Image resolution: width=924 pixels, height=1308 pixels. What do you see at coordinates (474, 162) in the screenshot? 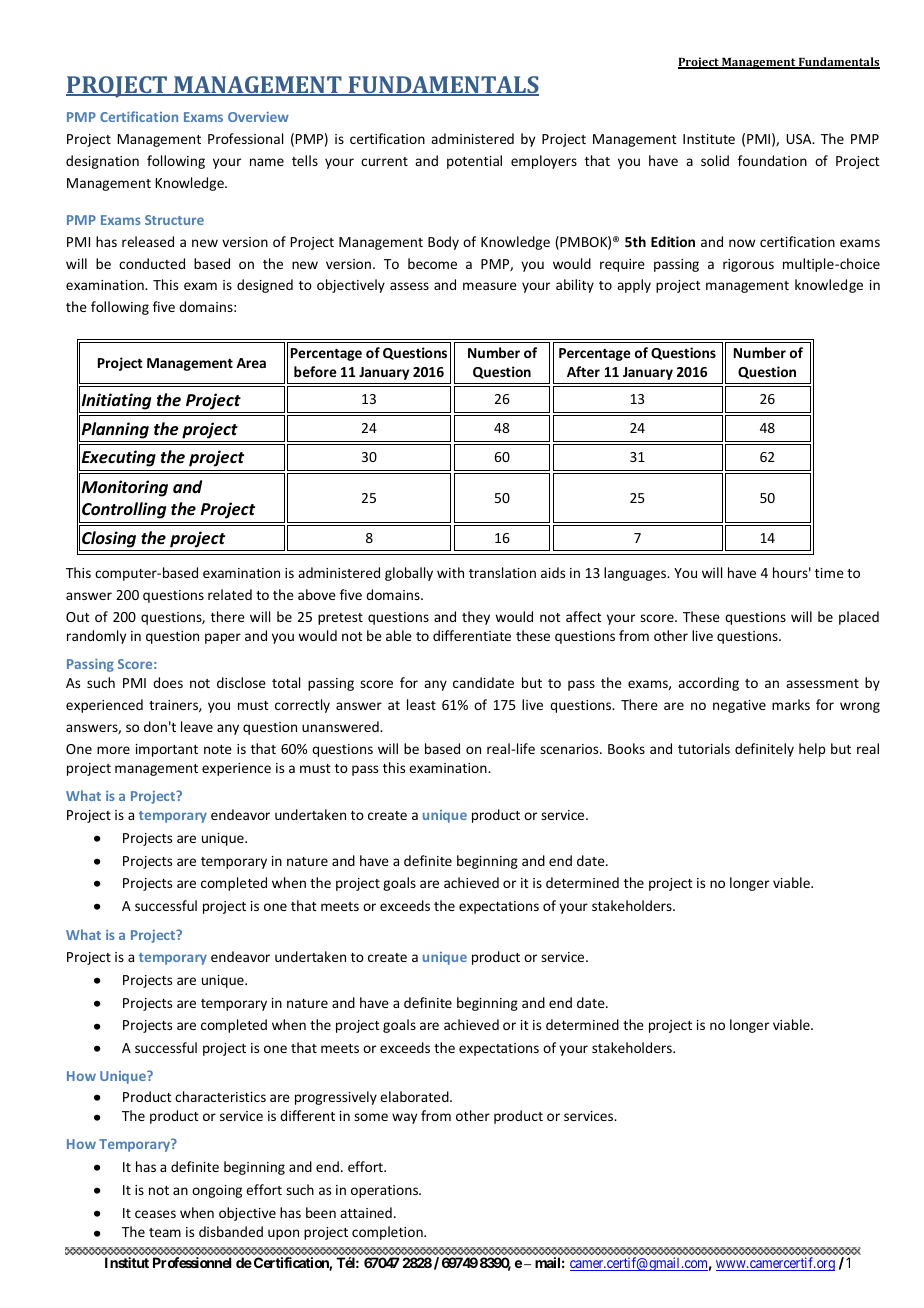
I see `potential` at bounding box center [474, 162].
